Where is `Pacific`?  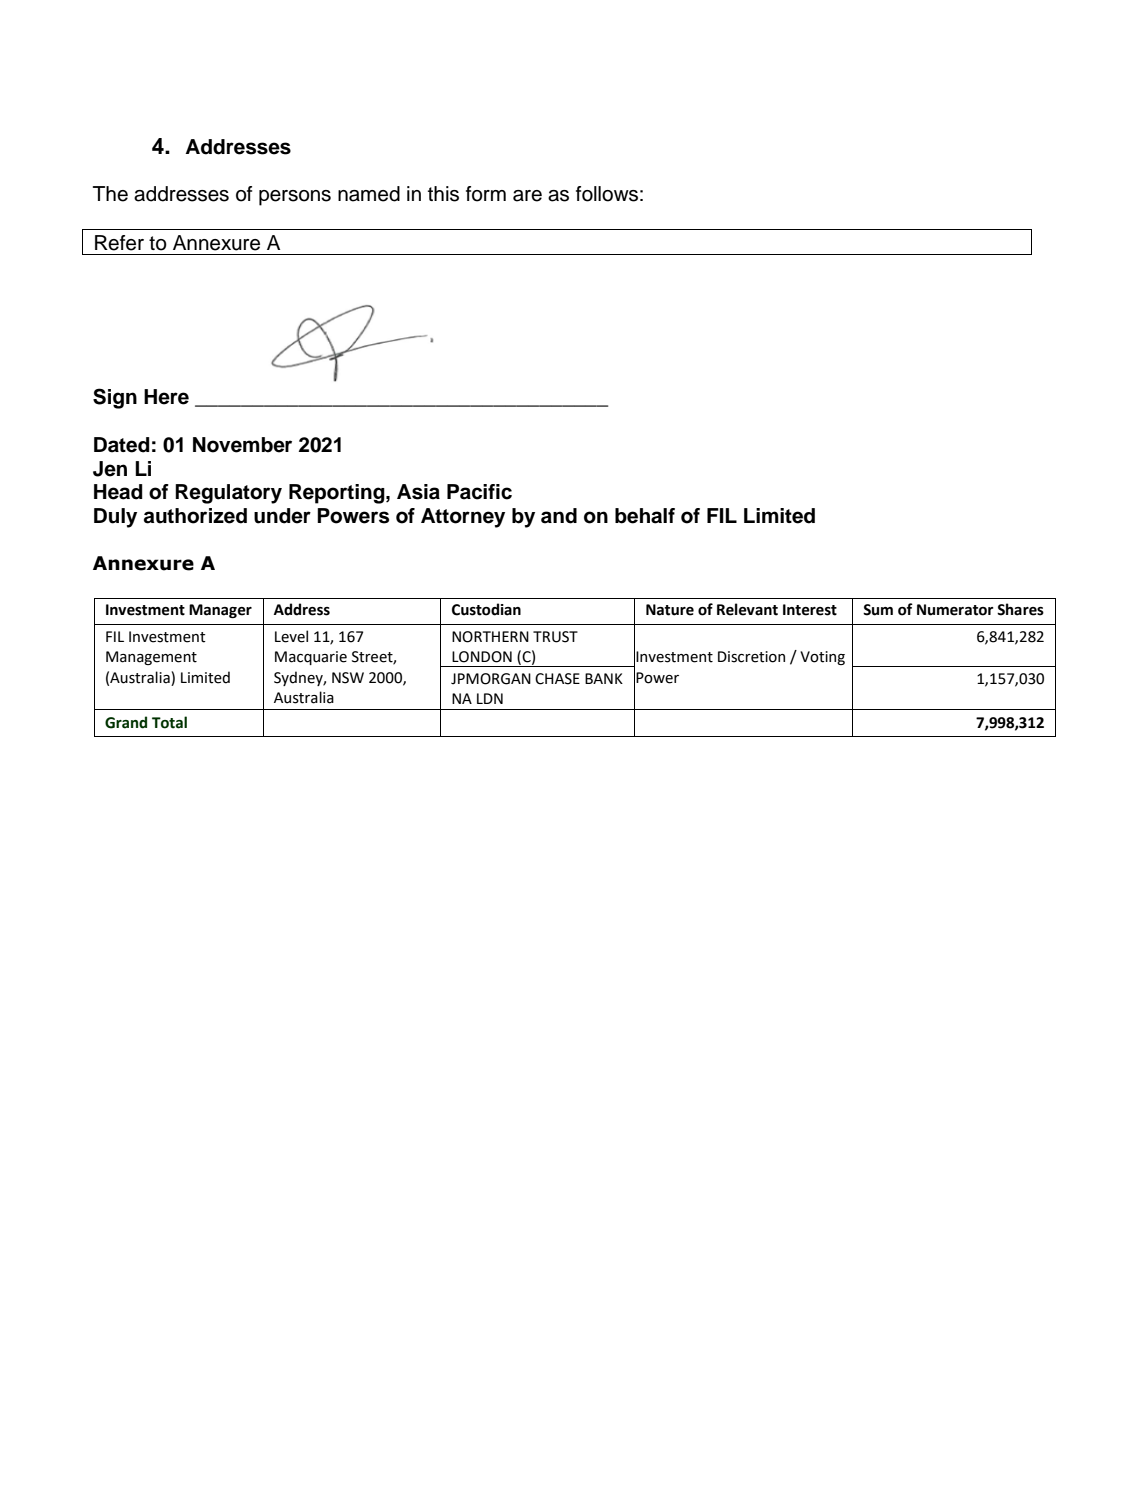
Pacific is located at coordinates (479, 492).
